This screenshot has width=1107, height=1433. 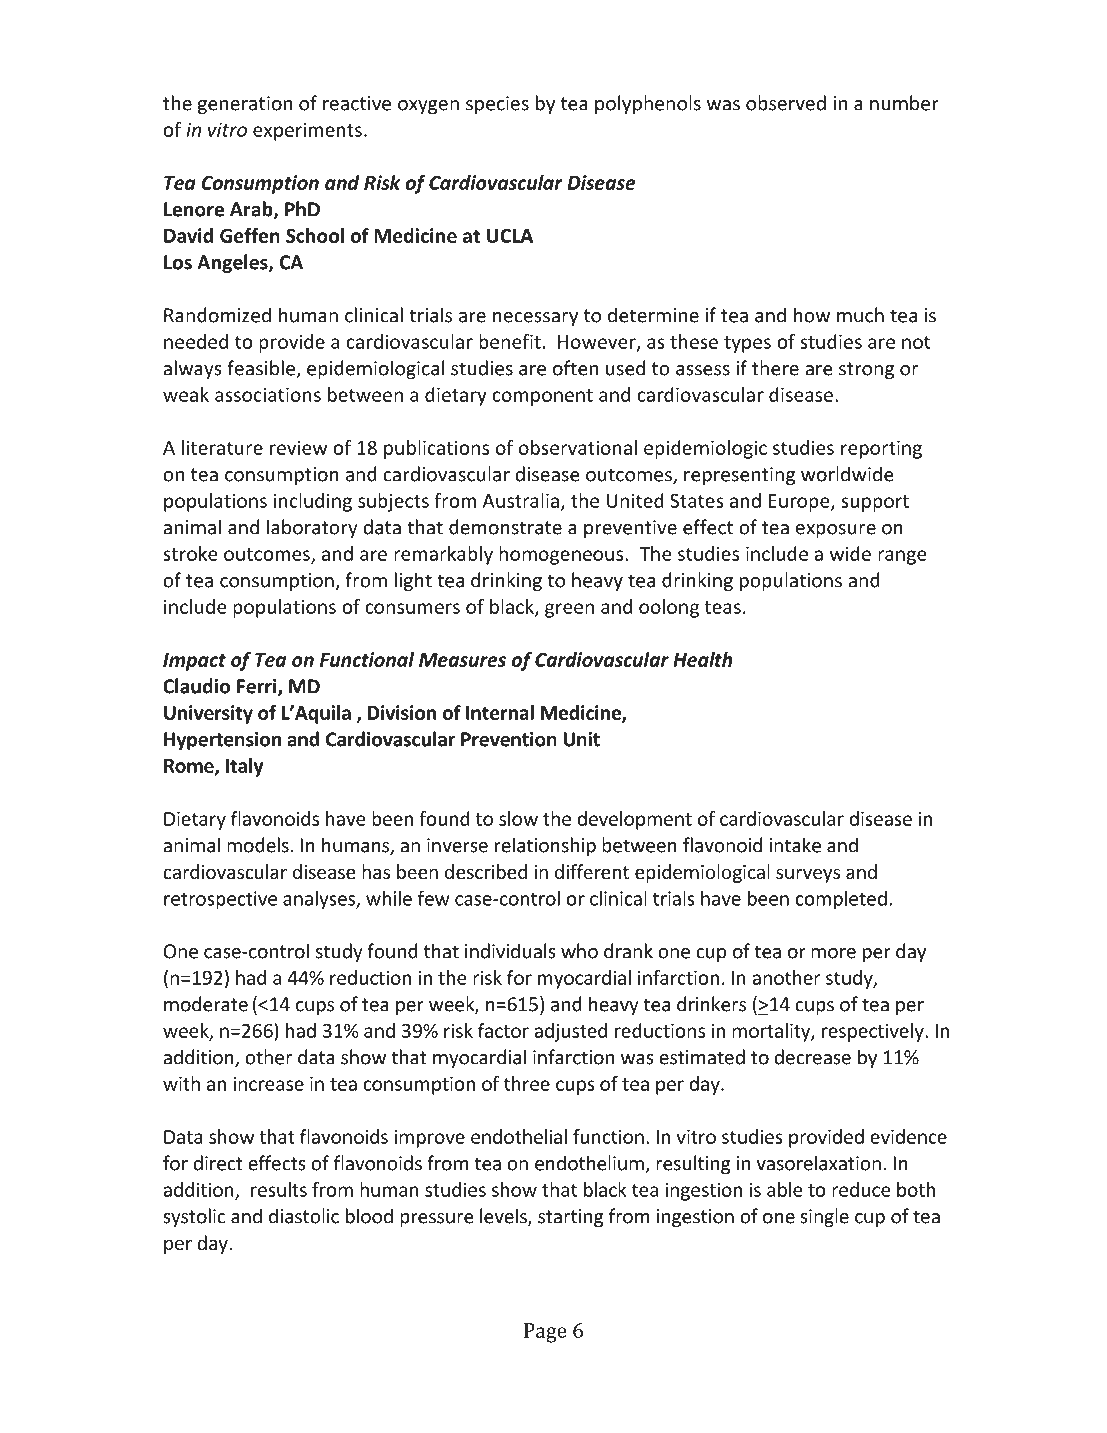 I want to click on experiments, so click(x=307, y=131).
